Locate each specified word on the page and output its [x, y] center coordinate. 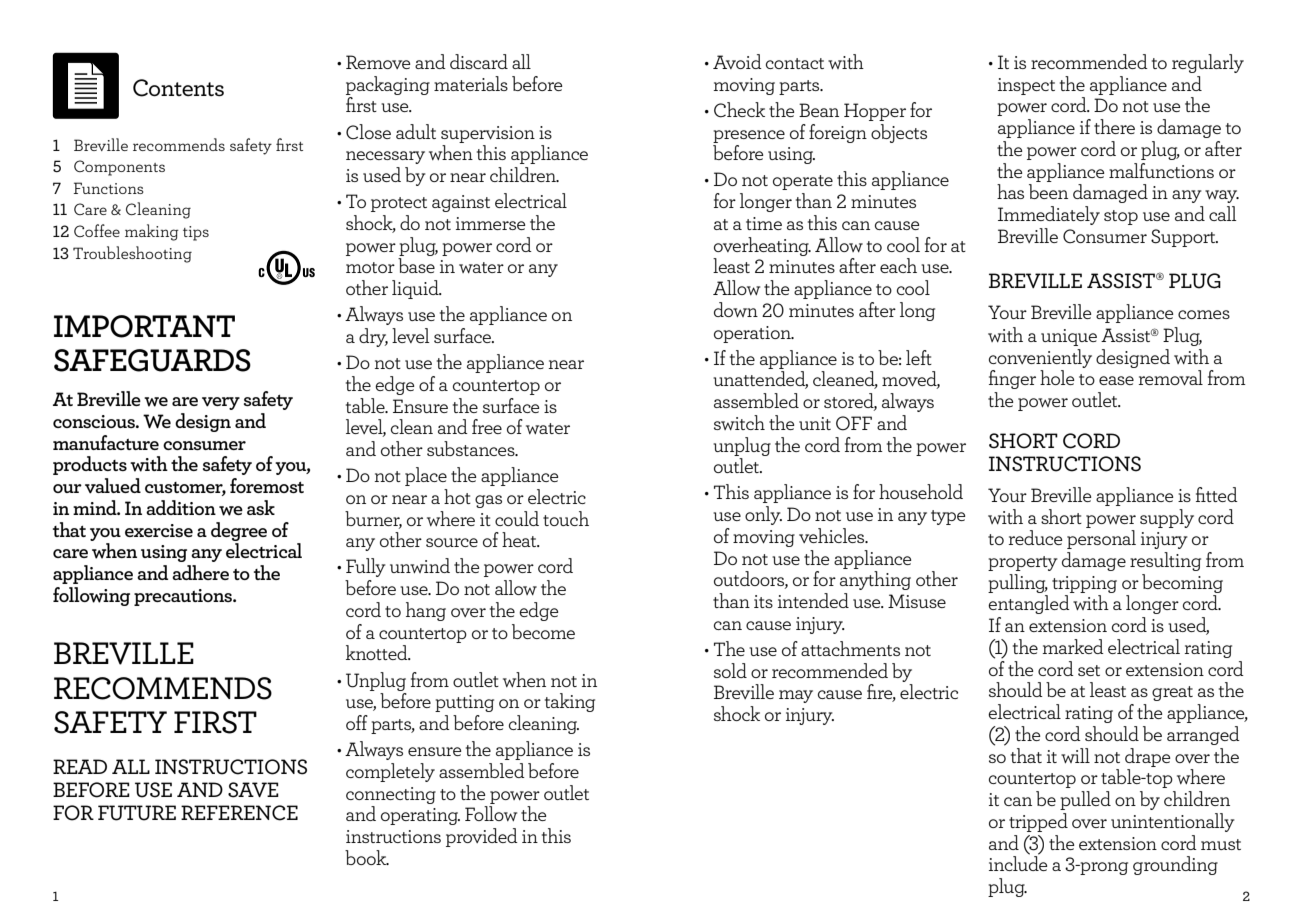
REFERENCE [239, 813]
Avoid [737, 61]
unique [1069, 337]
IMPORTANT [144, 326]
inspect [1026, 86]
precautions [184, 597]
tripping [1084, 584]
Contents [178, 88]
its [763, 601]
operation [753, 334]
